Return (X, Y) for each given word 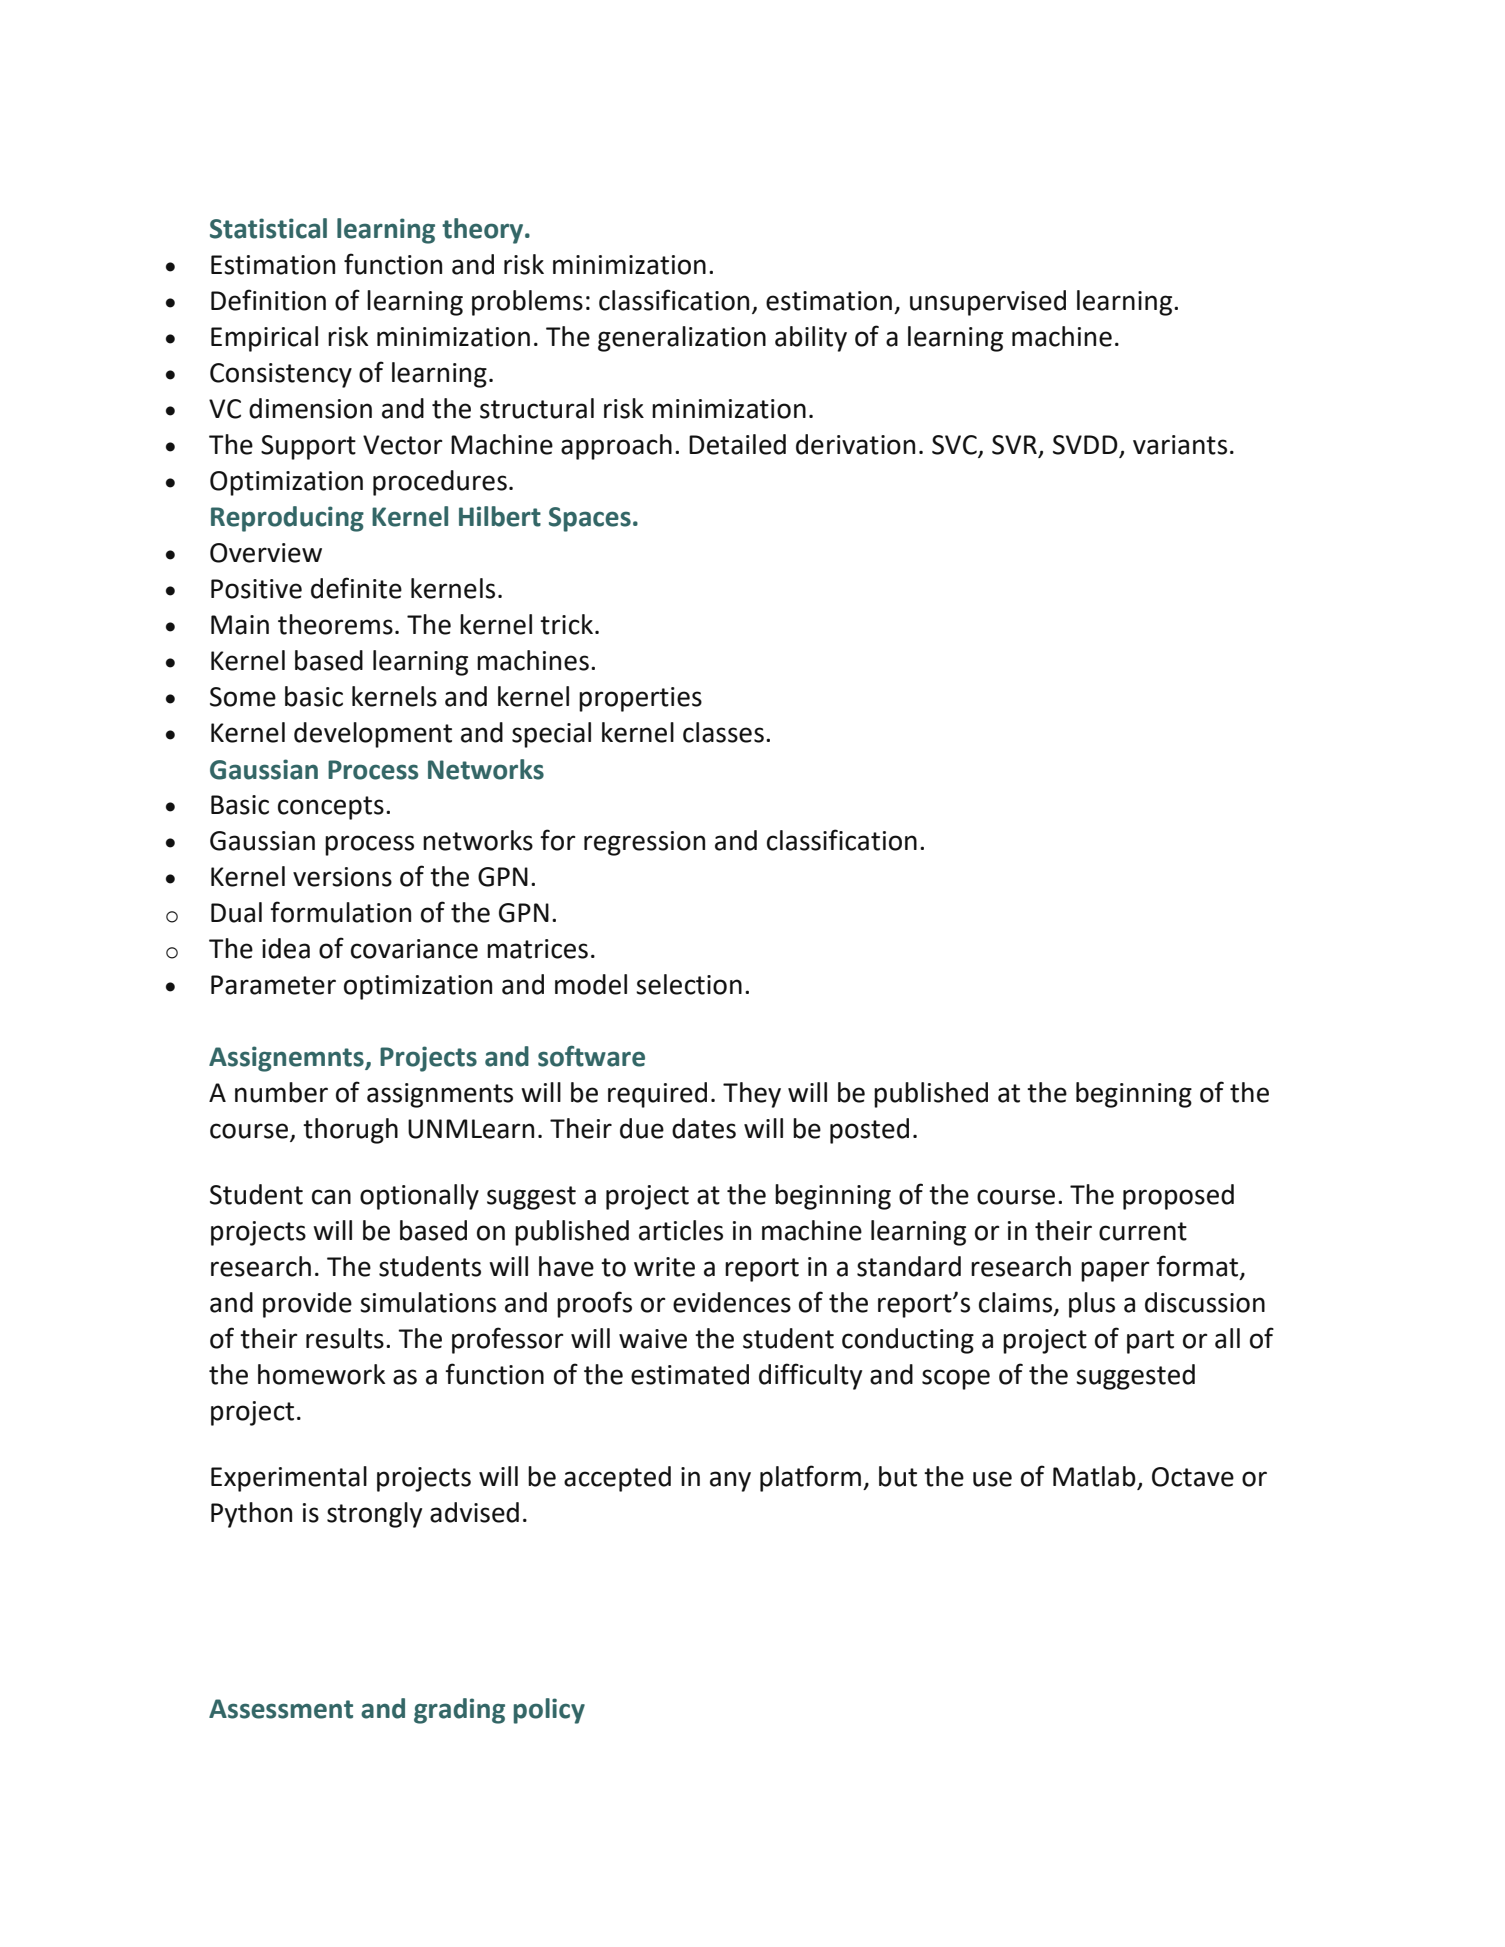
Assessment (281, 1709)
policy (549, 1711)
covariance (414, 949)
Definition (268, 300)
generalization (682, 339)
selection (689, 984)
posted (869, 1131)
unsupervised (988, 303)
